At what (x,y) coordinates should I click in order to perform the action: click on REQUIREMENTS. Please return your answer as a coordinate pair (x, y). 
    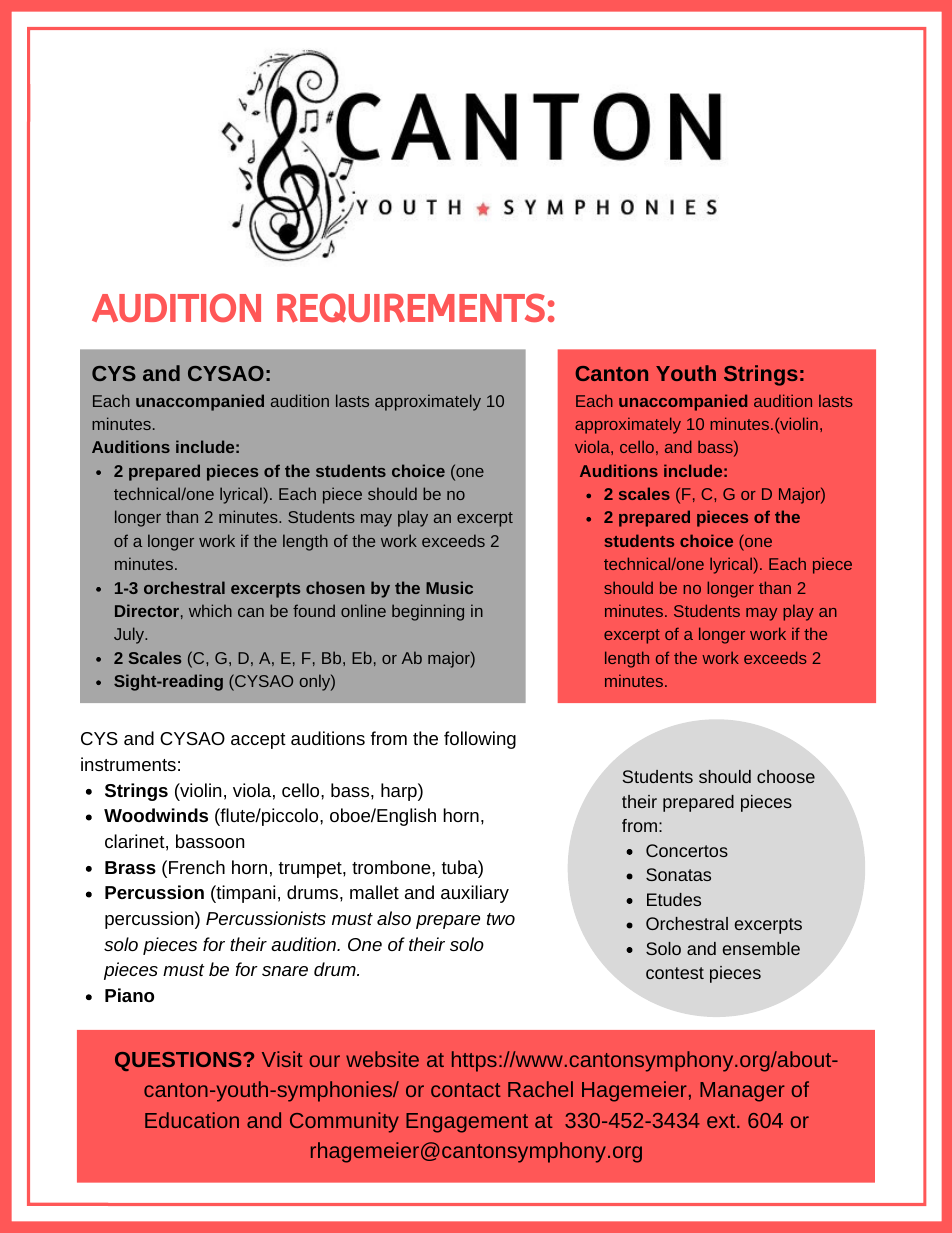
    Looking at the image, I should click on (411, 308).
